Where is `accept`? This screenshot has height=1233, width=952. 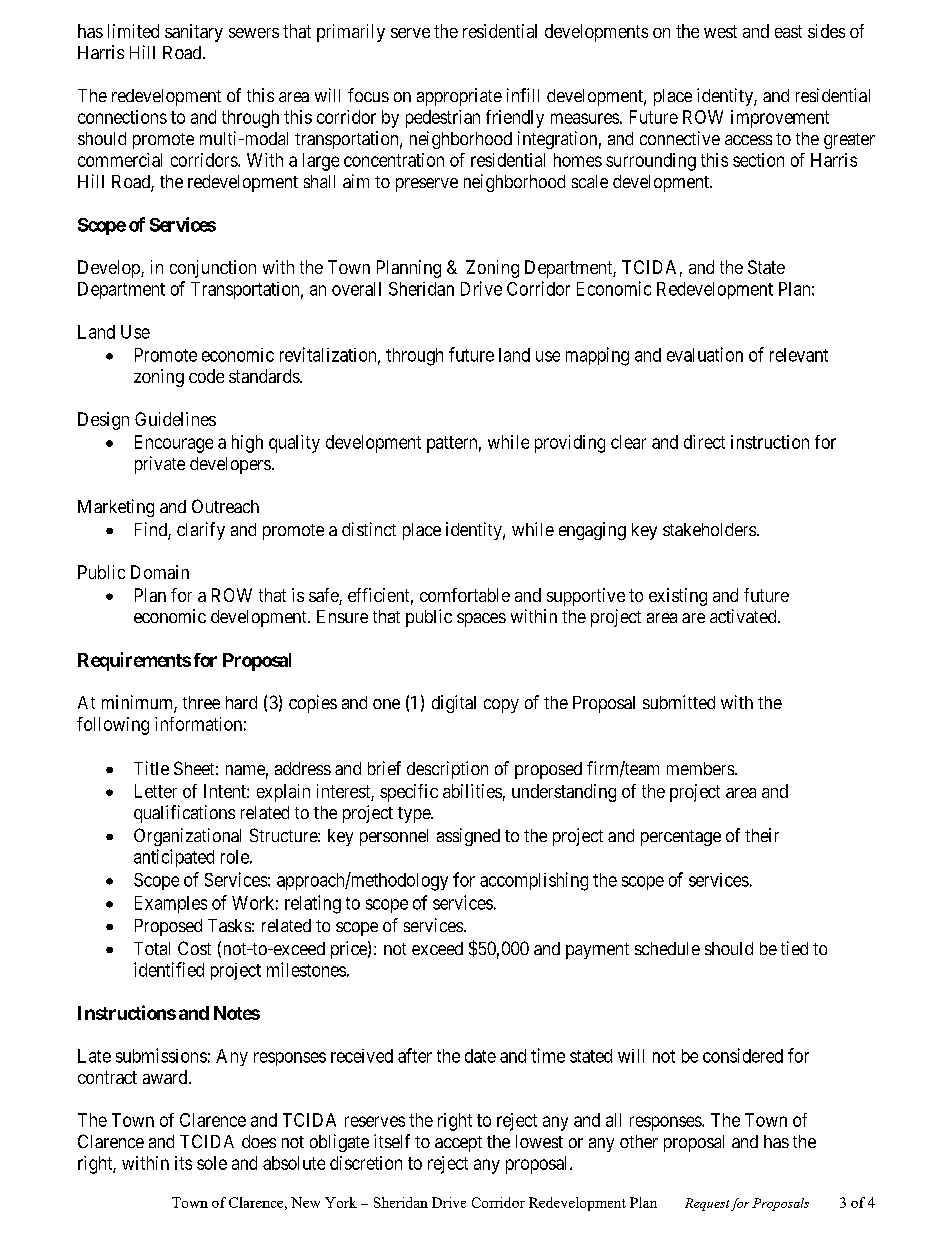 accept is located at coordinates (458, 1144).
